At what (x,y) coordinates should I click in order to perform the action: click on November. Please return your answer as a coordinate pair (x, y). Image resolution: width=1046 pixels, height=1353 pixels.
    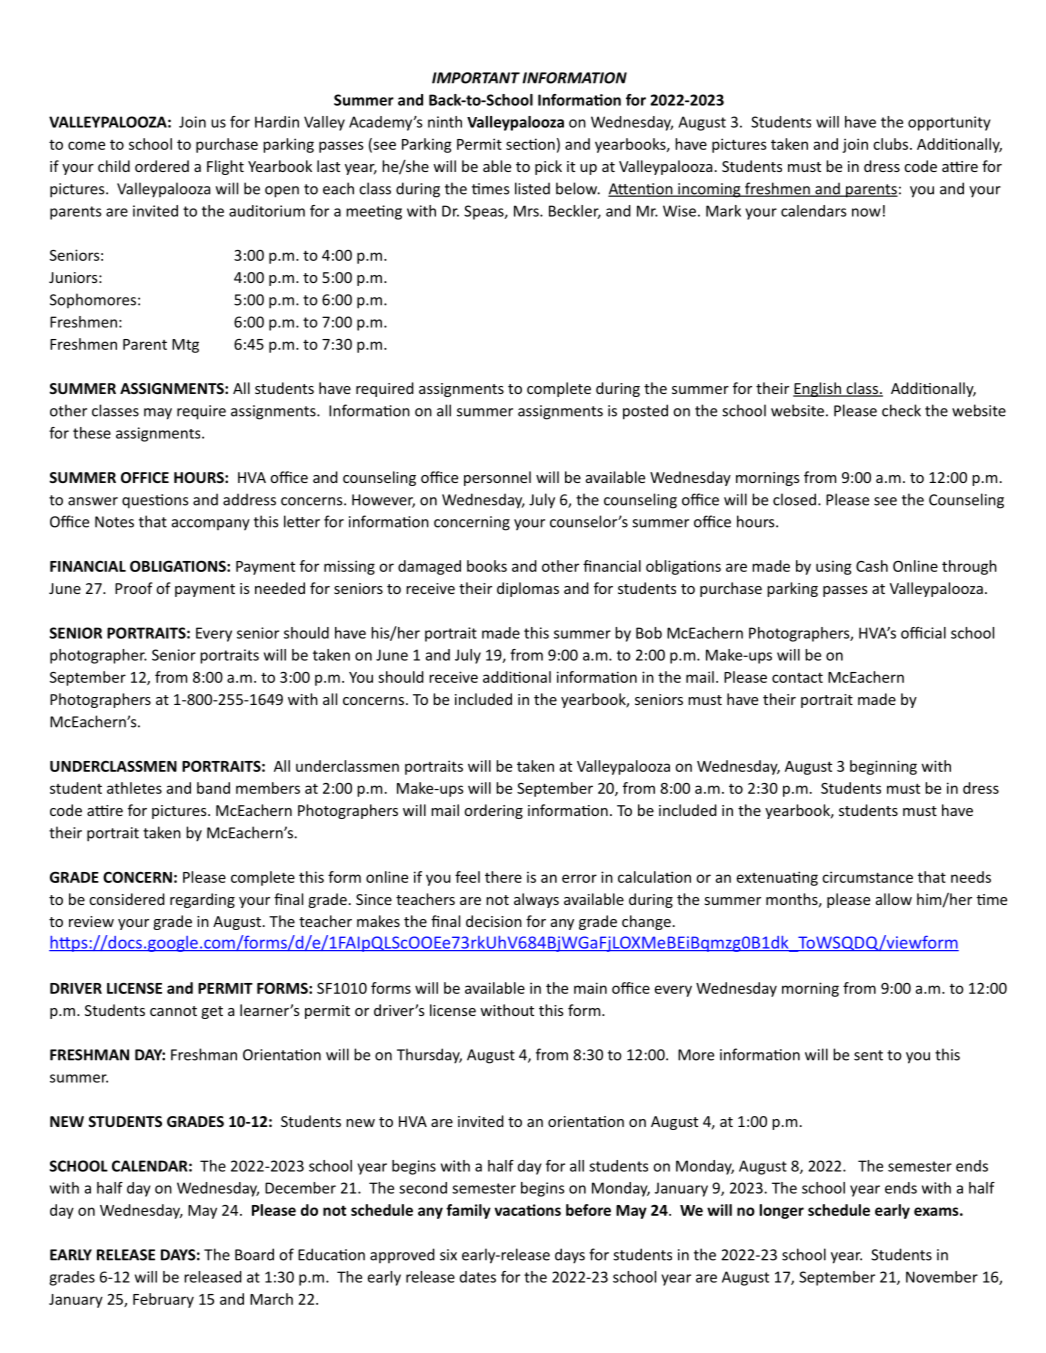
    Looking at the image, I should click on (942, 1277).
